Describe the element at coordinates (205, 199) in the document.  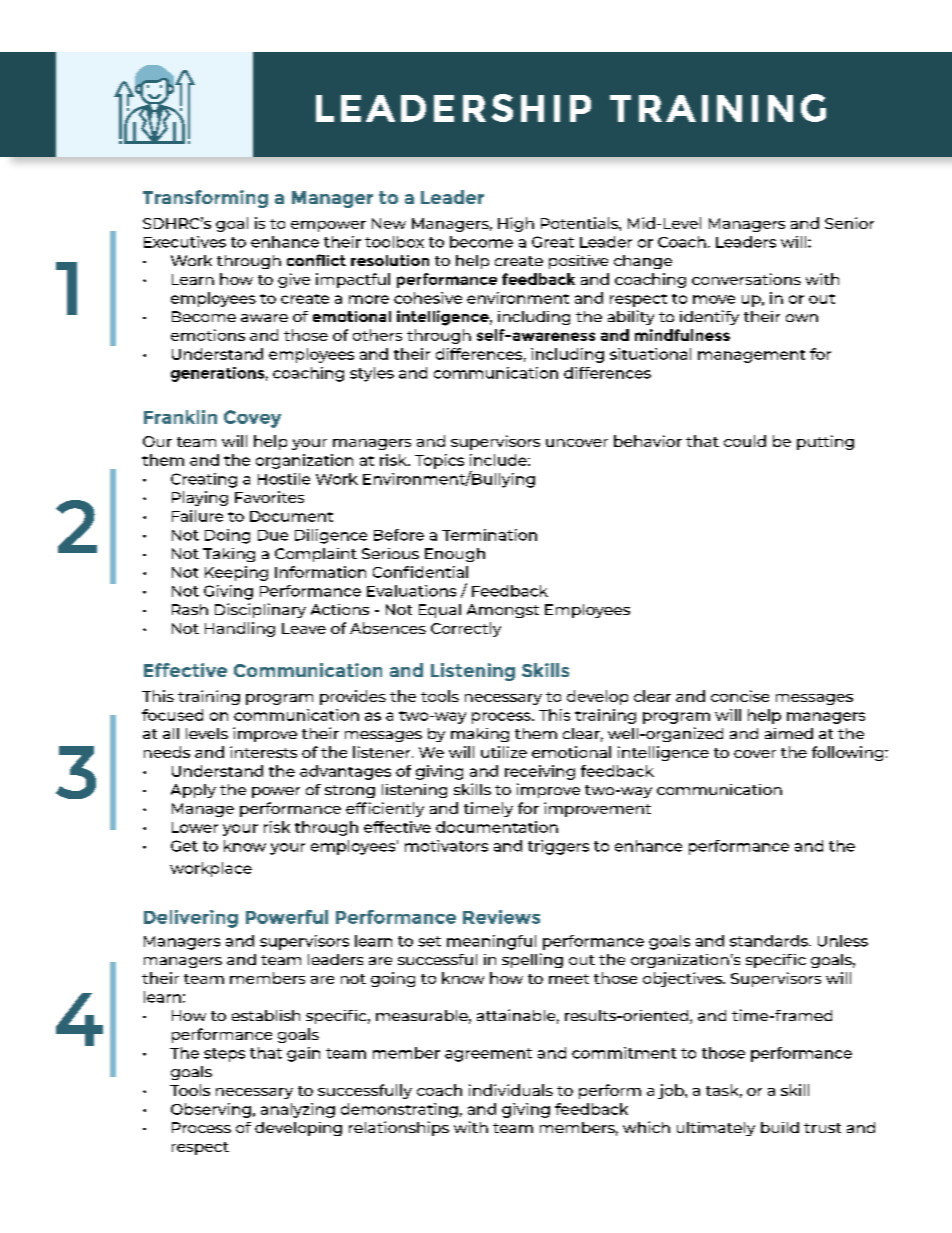
I see `Transforming` at that location.
